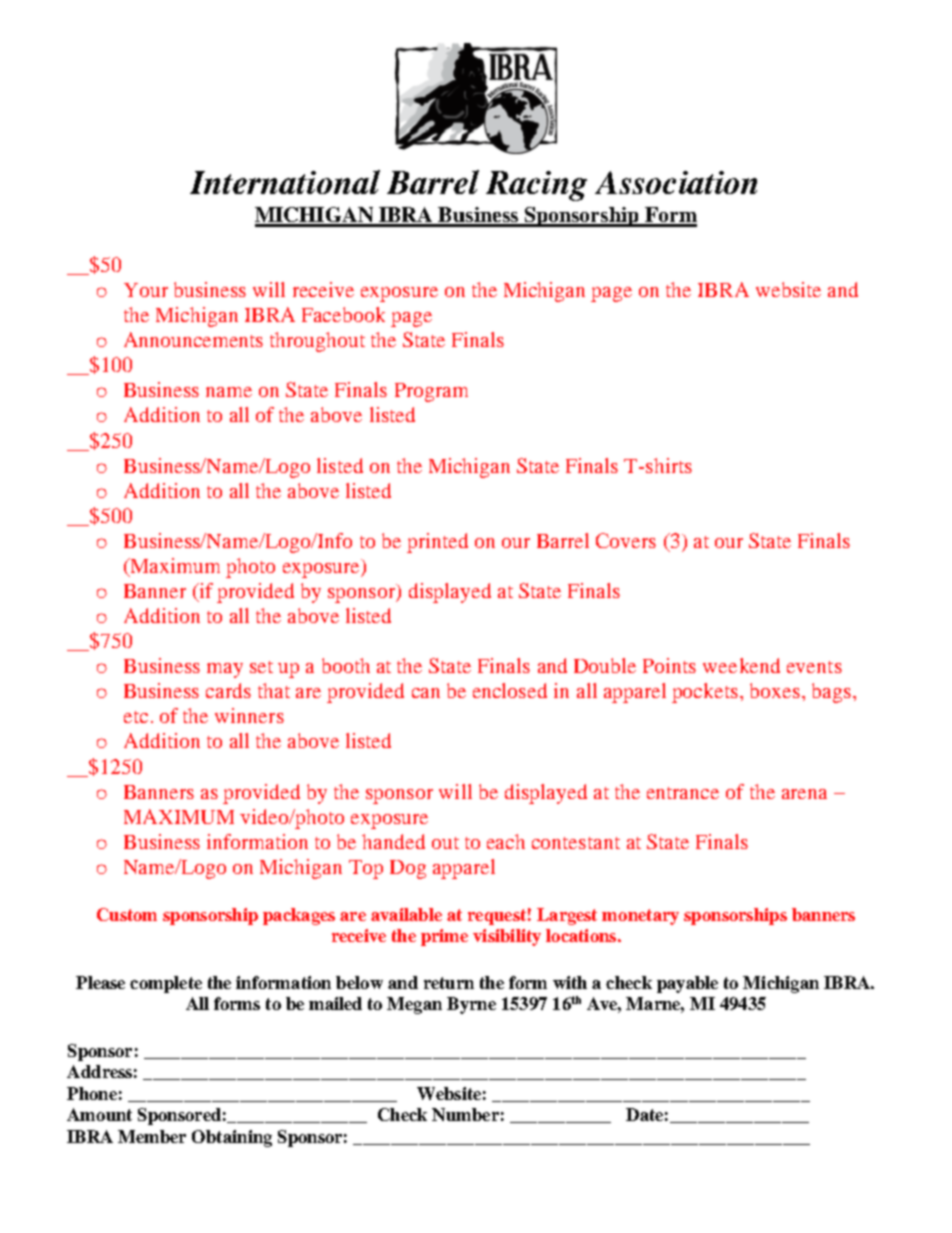 The height and width of the image is (1233, 952). What do you see at coordinates (741, 665) in the image?
I see `weekend` at bounding box center [741, 665].
